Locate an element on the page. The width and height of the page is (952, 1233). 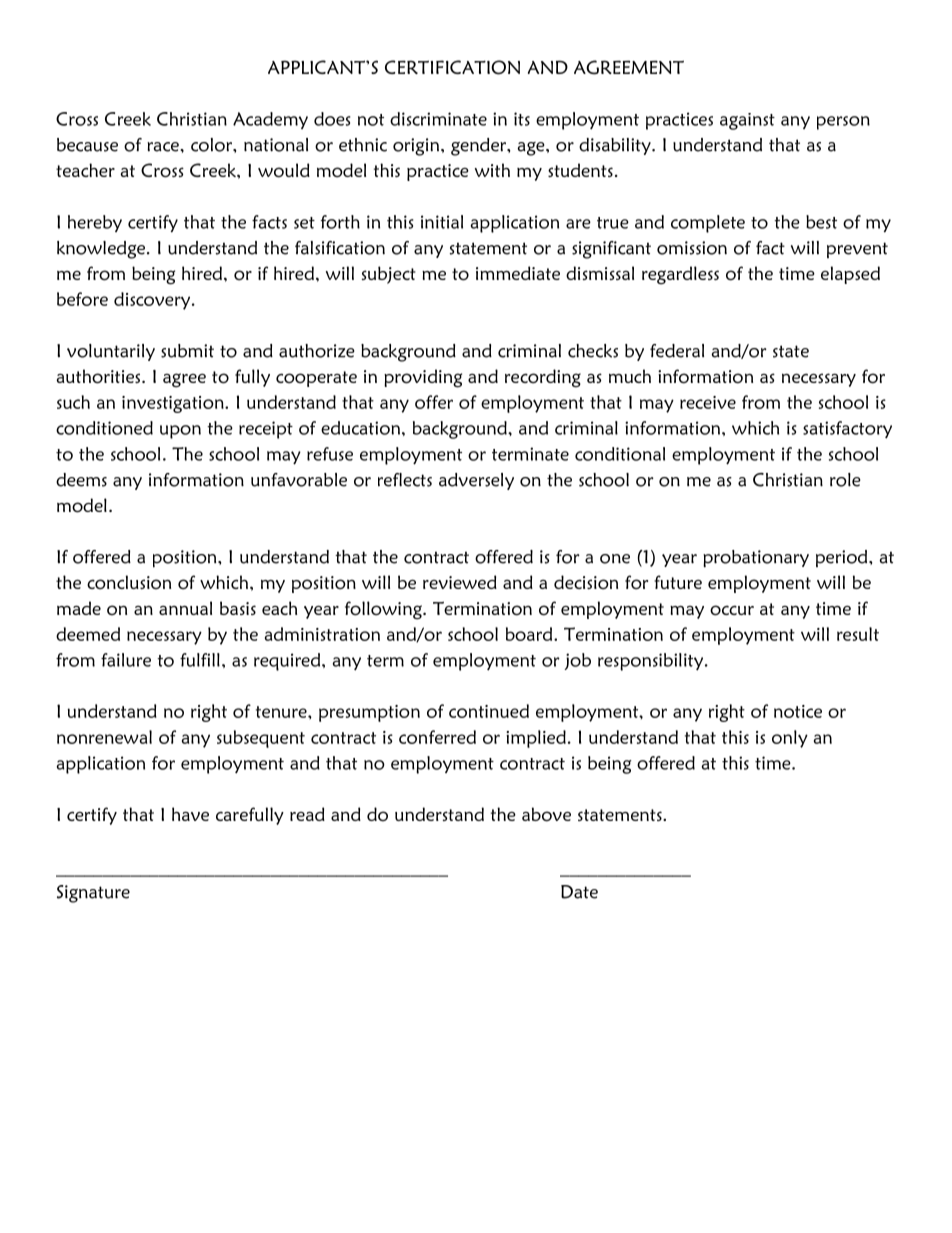
conclusion is located at coordinates (129, 582).
